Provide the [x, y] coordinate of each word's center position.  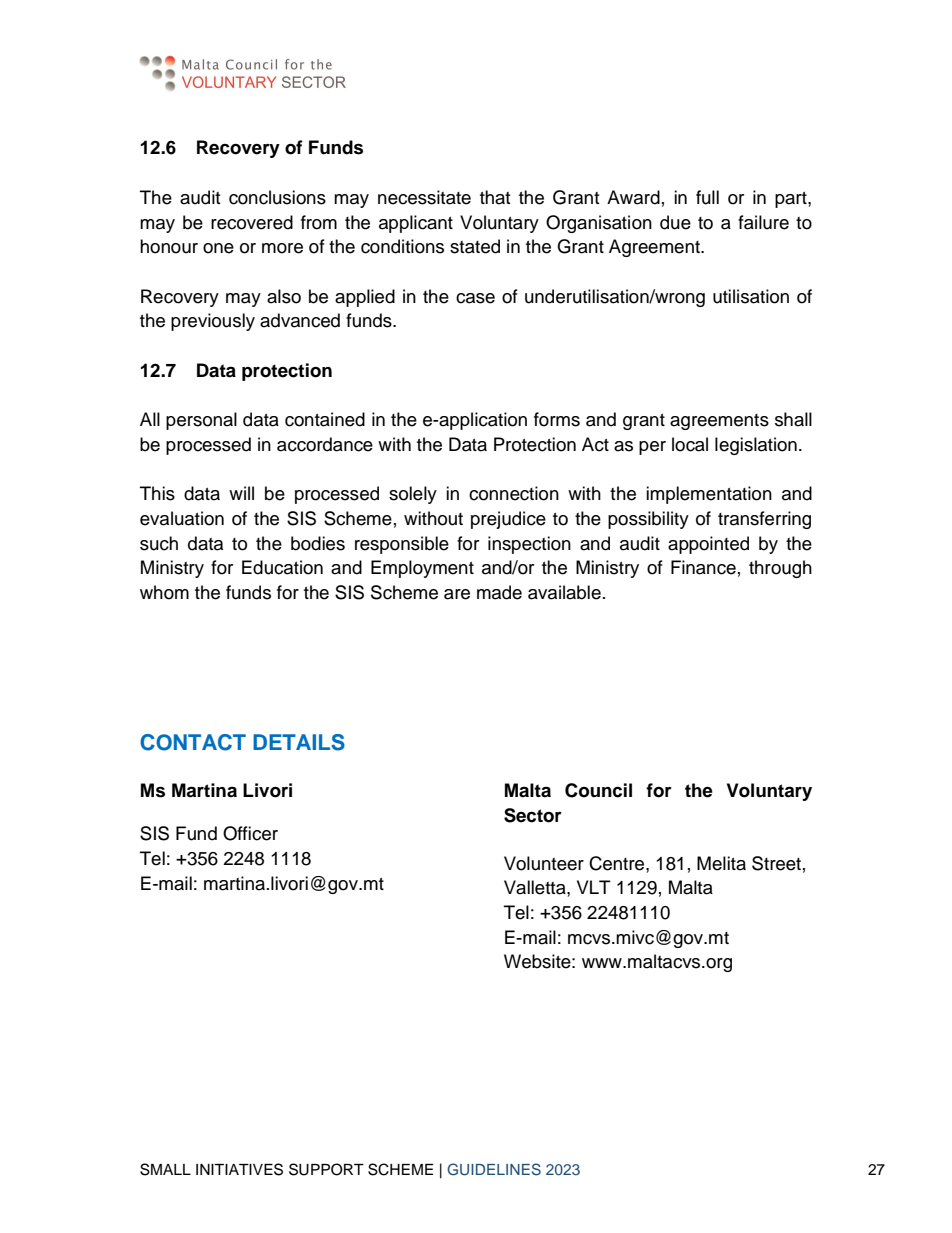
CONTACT [193, 742]
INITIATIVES [239, 1169]
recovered [252, 222]
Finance [703, 567]
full [707, 197]
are [457, 594]
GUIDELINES [494, 1169]
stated [475, 246]
